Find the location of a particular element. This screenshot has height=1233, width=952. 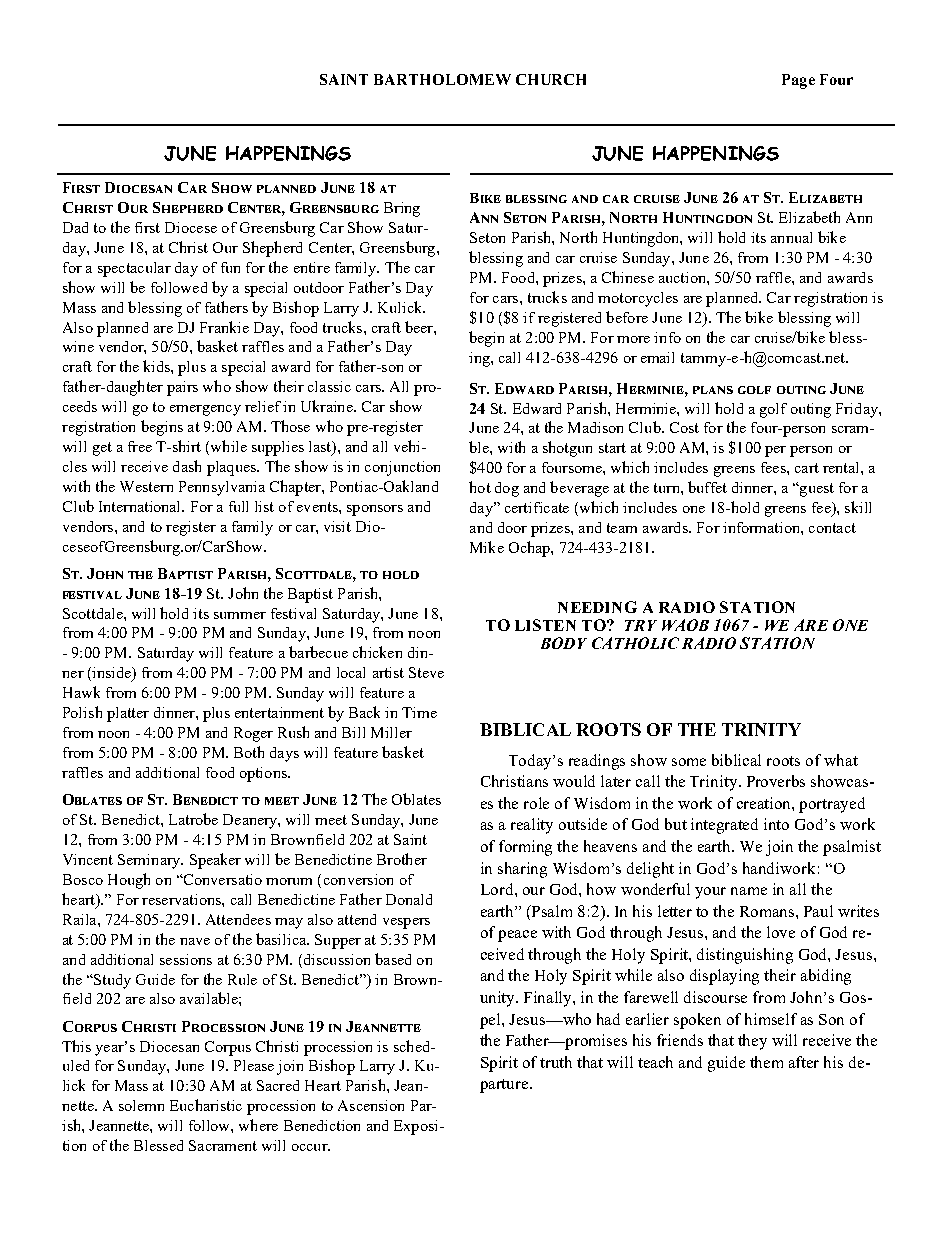

name is located at coordinates (749, 891).
